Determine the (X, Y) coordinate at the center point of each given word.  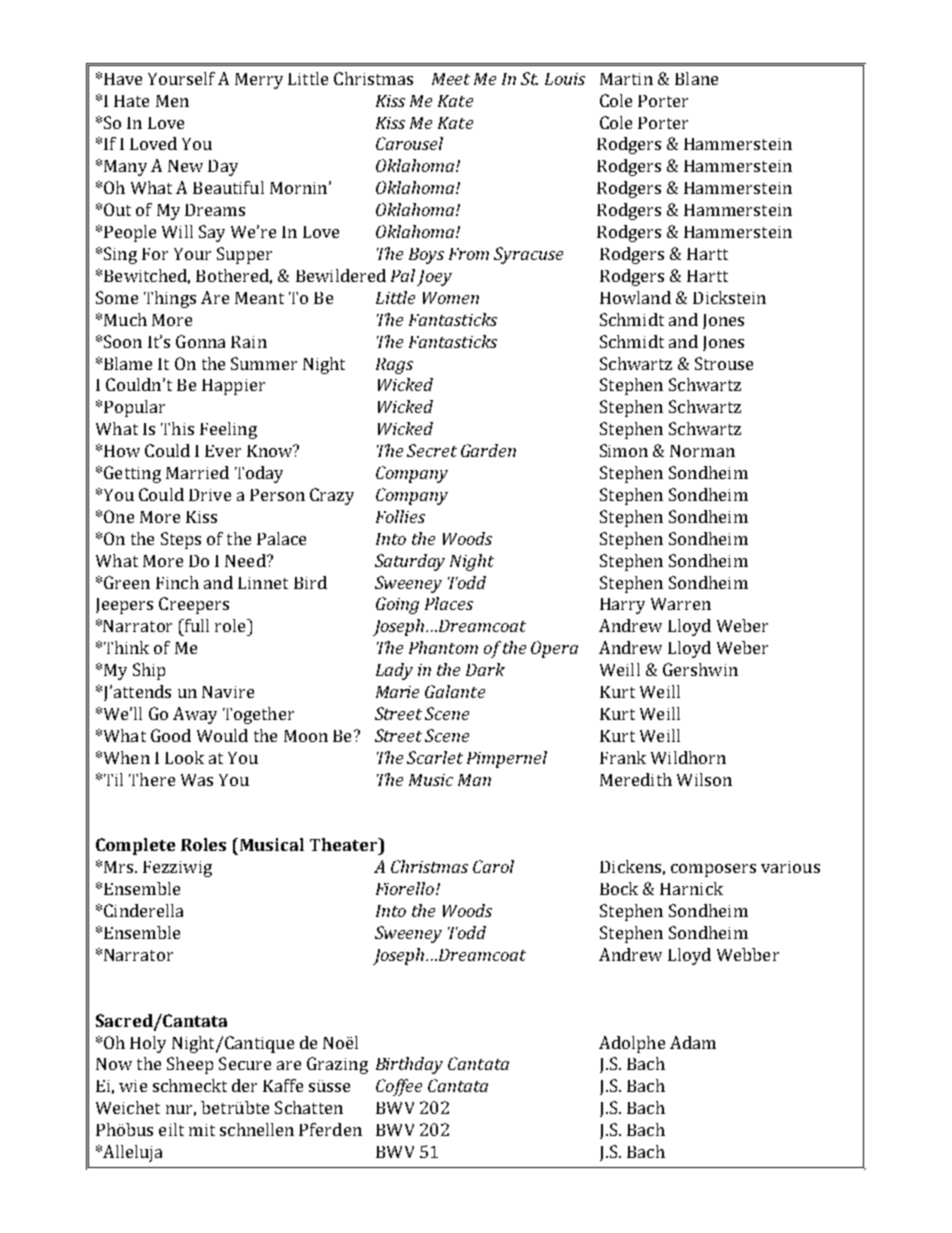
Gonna (200, 341)
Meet (451, 79)
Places (449, 603)
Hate (131, 101)
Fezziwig (177, 869)
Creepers (194, 605)
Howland (635, 297)
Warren (681, 604)
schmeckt (190, 1085)
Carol (493, 866)
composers (713, 870)
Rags (394, 366)
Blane (696, 78)
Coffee (399, 1087)
